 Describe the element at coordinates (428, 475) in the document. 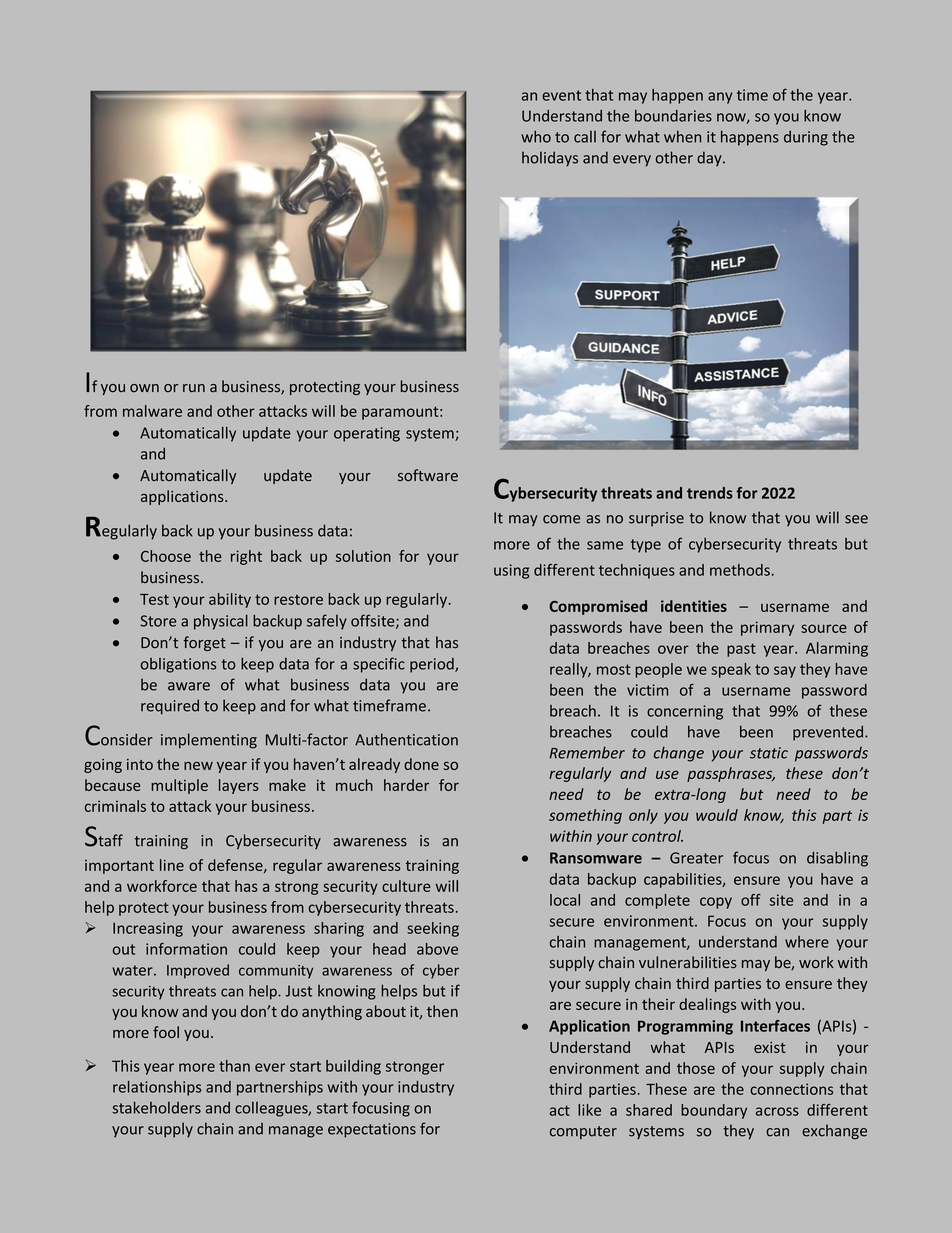

I see `software` at that location.
